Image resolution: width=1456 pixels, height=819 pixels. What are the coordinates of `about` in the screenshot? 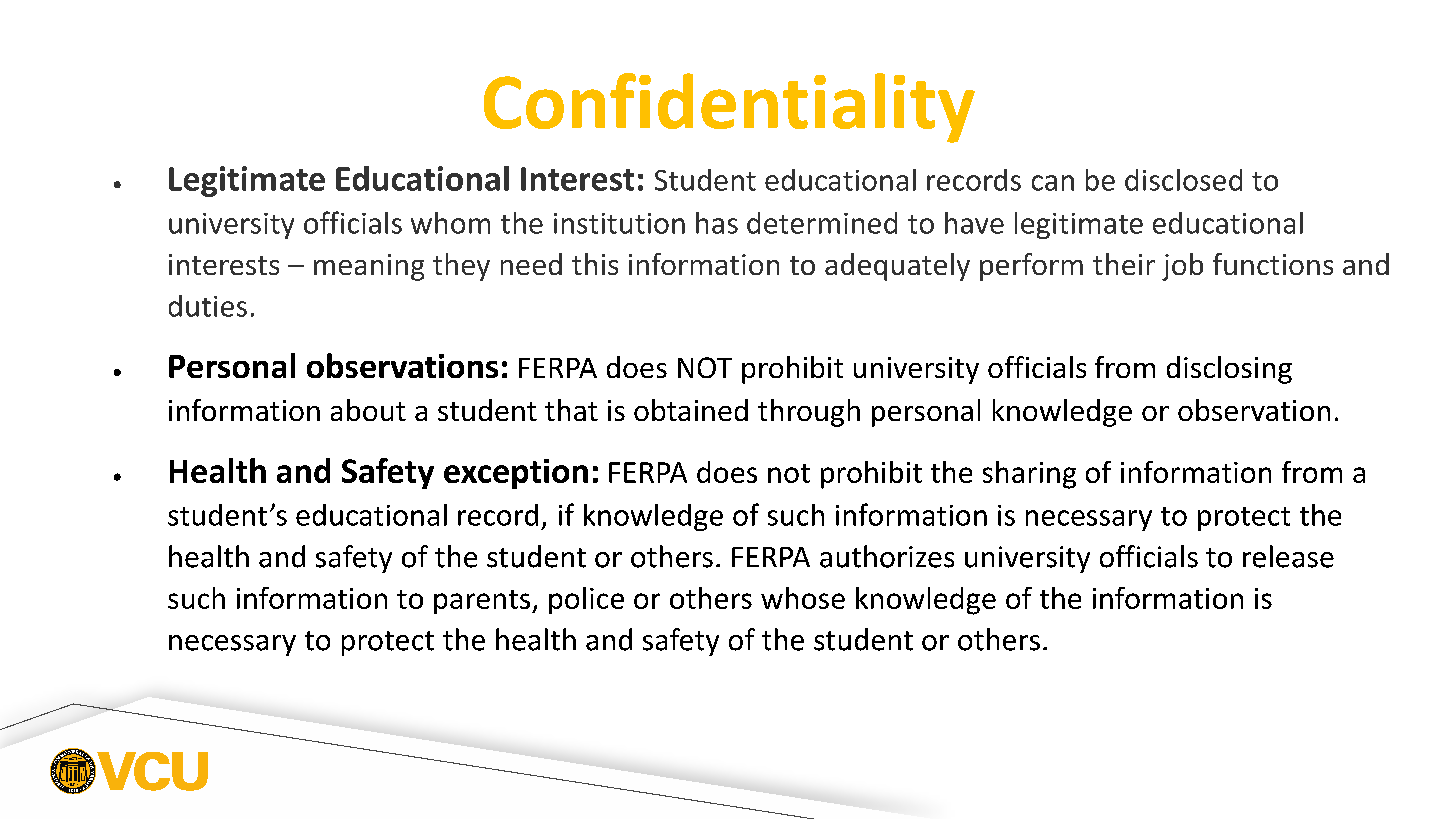 It's located at (368, 410).
